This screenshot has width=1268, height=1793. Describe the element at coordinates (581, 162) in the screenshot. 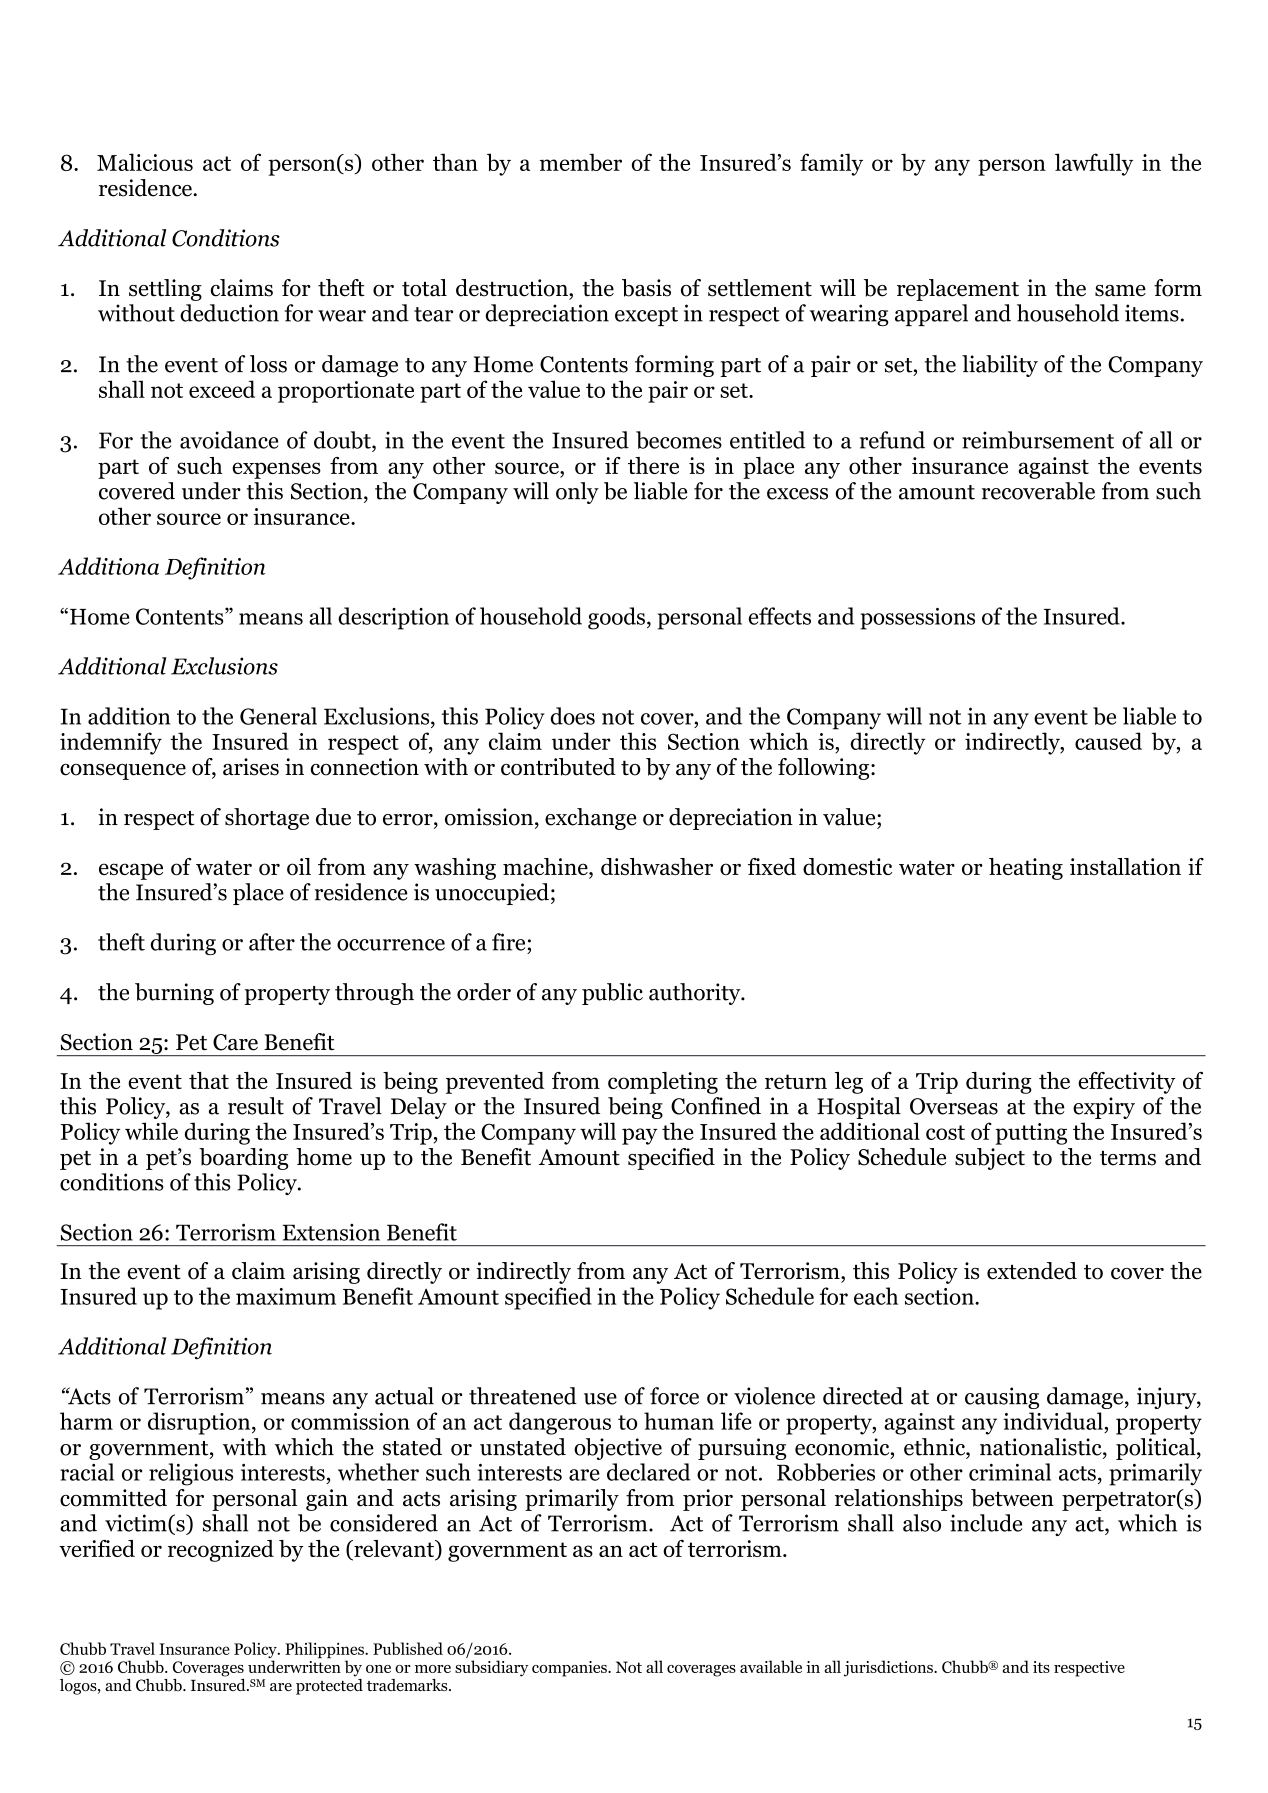

I see `member` at that location.
